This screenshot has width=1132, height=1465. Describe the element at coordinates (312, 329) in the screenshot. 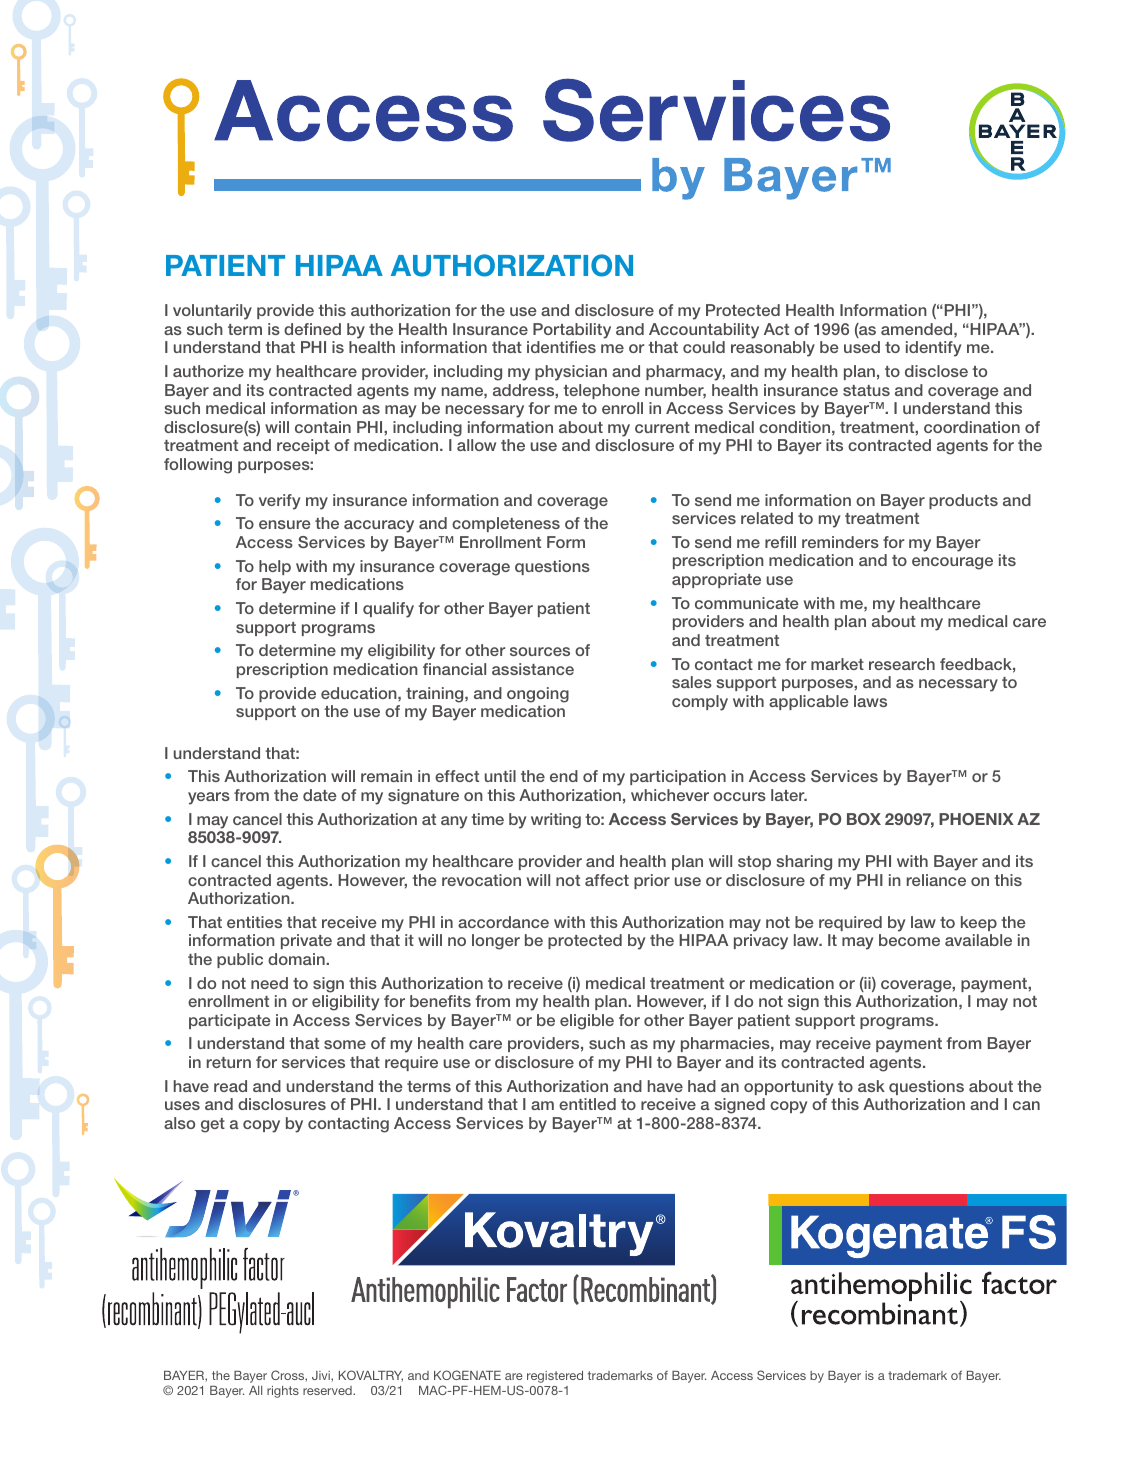

I see `defined` at that location.
